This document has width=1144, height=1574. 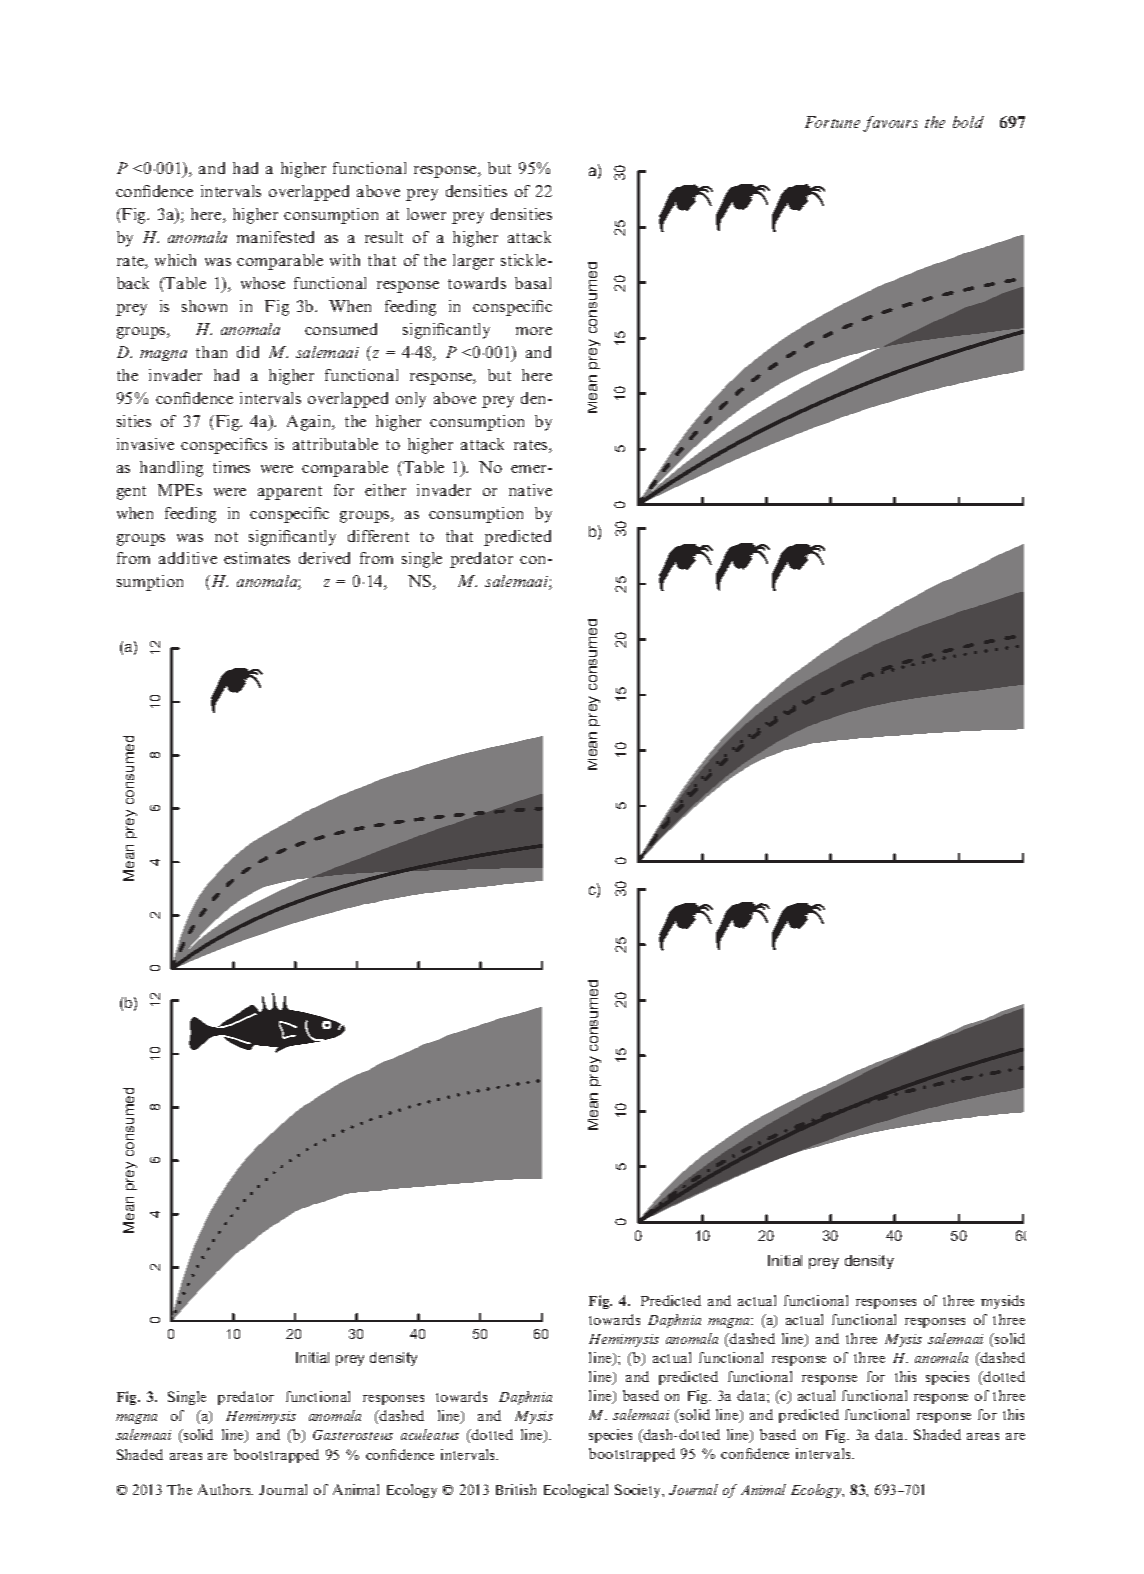 What do you see at coordinates (576, 1491) in the document?
I see `Ecological` at bounding box center [576, 1491].
